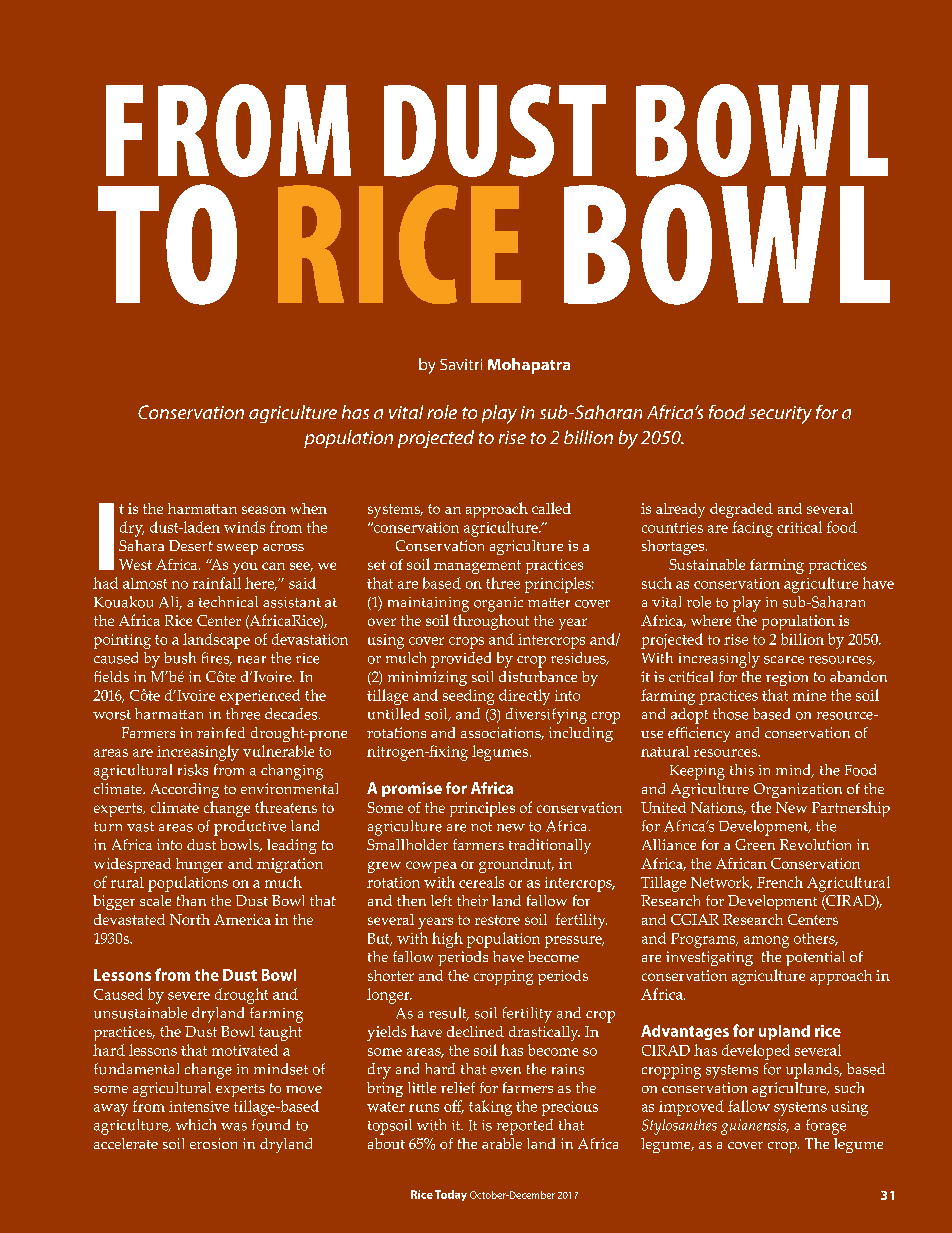  Describe the element at coordinates (264, 510) in the screenshot. I see `season` at that location.
